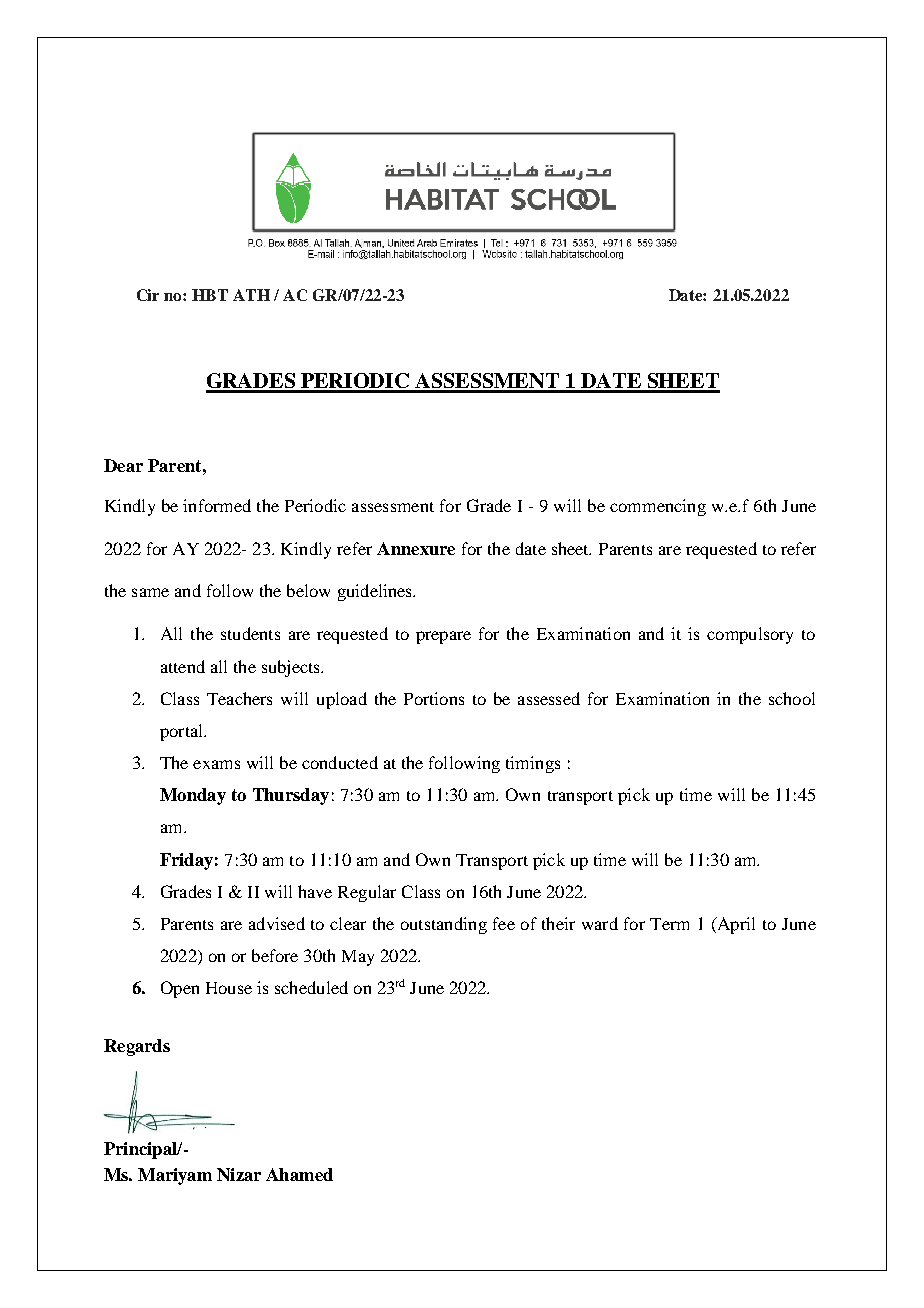 Image resolution: width=924 pixels, height=1308 pixels. Describe the element at coordinates (251, 295) in the screenshot. I see `ATH` at that location.
